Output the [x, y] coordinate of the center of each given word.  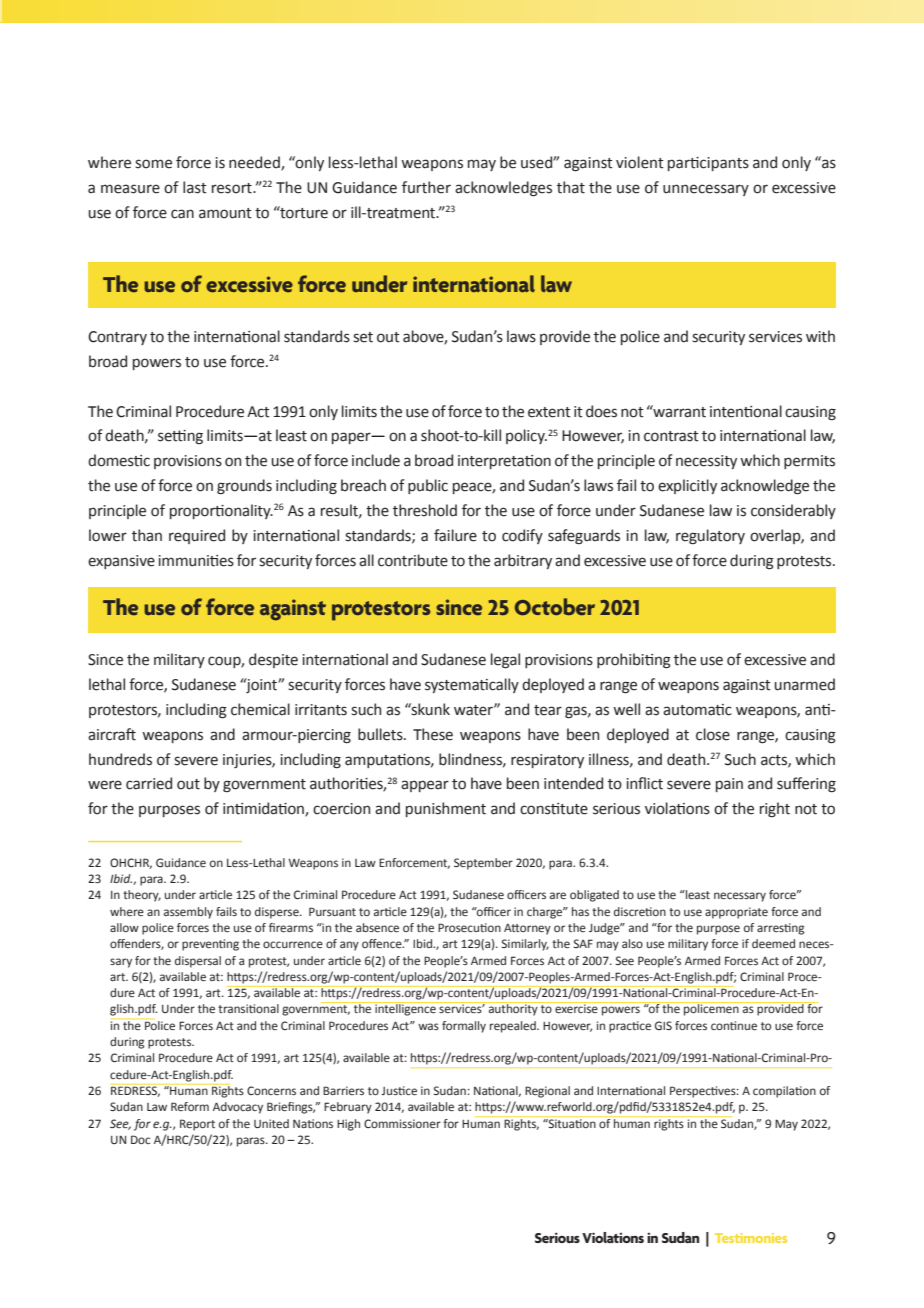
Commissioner [402, 1123]
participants [708, 164]
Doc [140, 1139]
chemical [260, 709]
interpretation [504, 462]
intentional [746, 411]
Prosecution [469, 927]
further [426, 187]
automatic [697, 710]
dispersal [198, 962]
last [195, 187]
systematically [472, 685]
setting [180, 437]
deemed [773, 943]
